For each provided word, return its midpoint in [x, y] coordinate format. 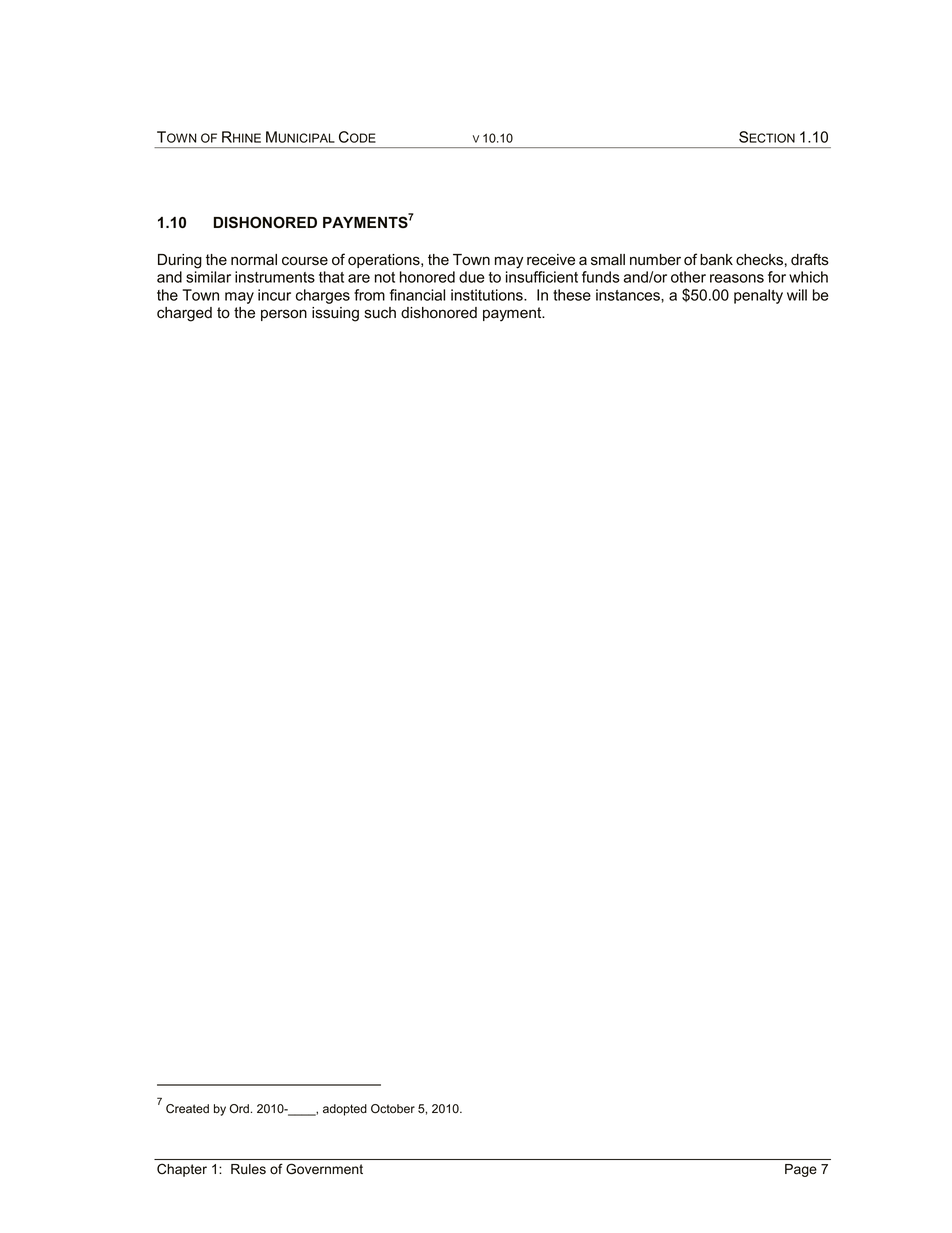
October [393, 1109]
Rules [248, 1169]
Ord [239, 1108]
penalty [758, 296]
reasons [737, 278]
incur [274, 295]
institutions [488, 295]
